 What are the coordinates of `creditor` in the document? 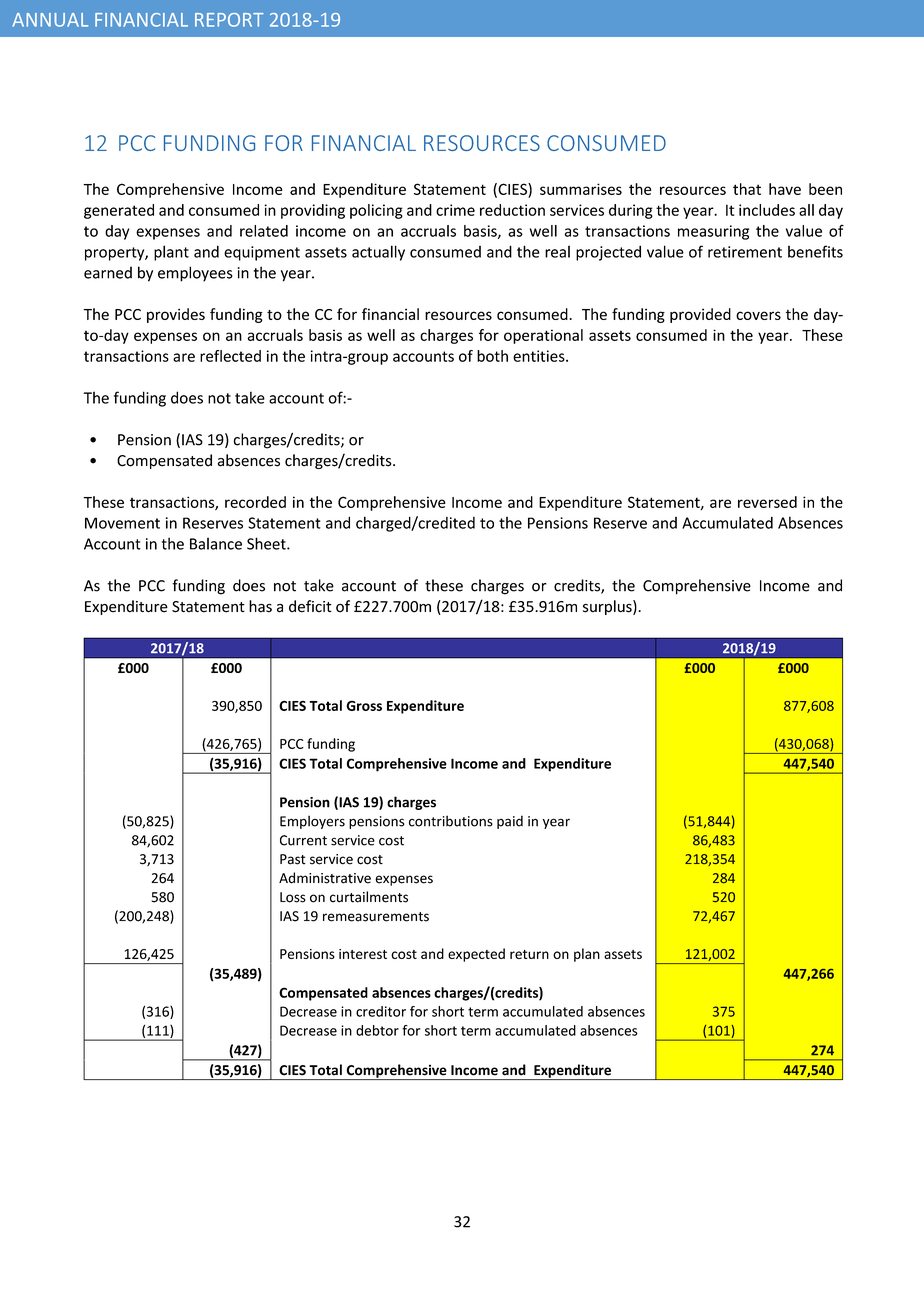 It's located at (381, 1011).
